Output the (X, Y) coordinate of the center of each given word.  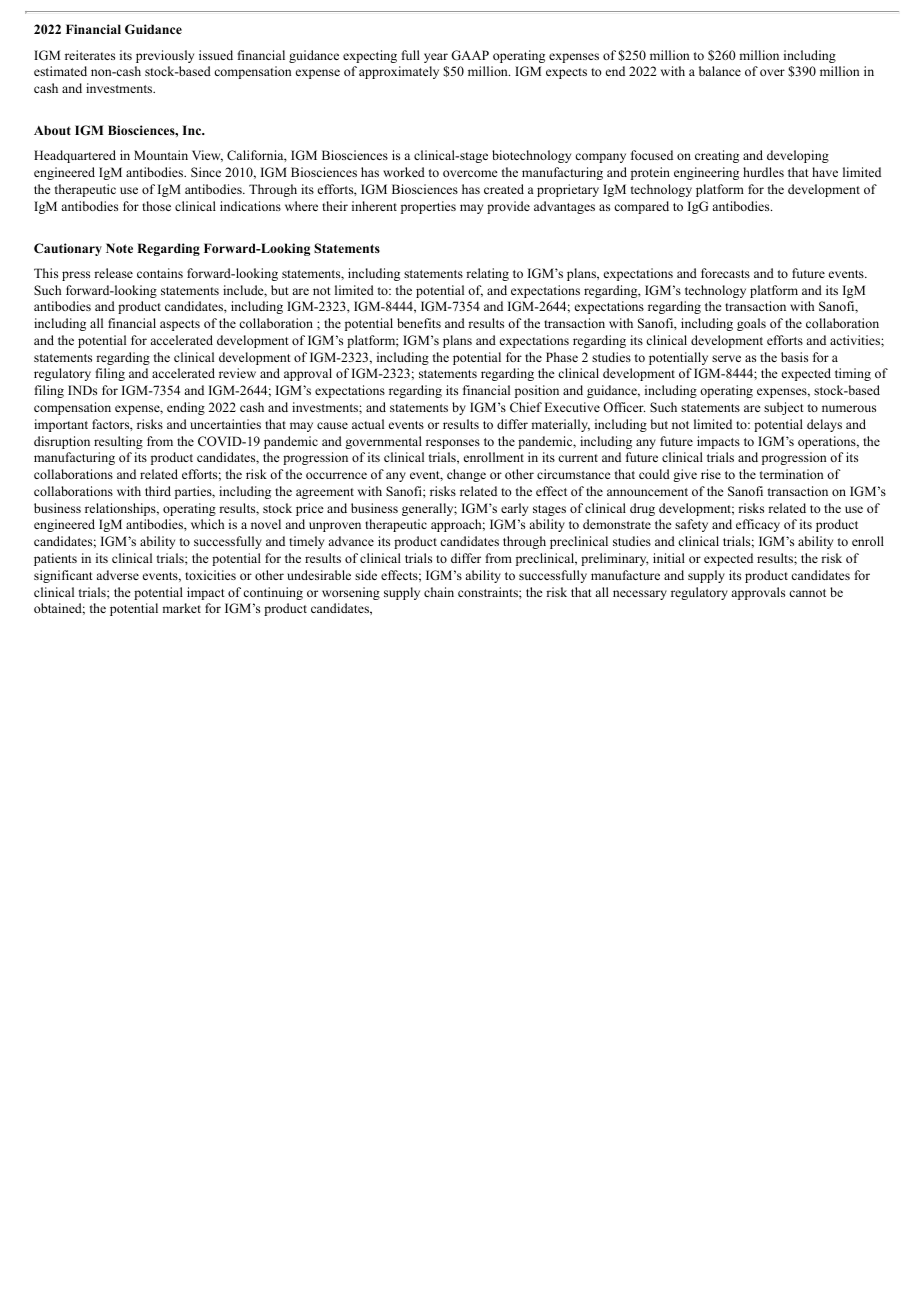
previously (165, 56)
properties (428, 207)
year (436, 58)
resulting (118, 442)
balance (720, 71)
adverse (117, 575)
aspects (180, 325)
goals (751, 324)
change (466, 475)
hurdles (763, 172)
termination (792, 474)
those (156, 206)
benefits (419, 323)
